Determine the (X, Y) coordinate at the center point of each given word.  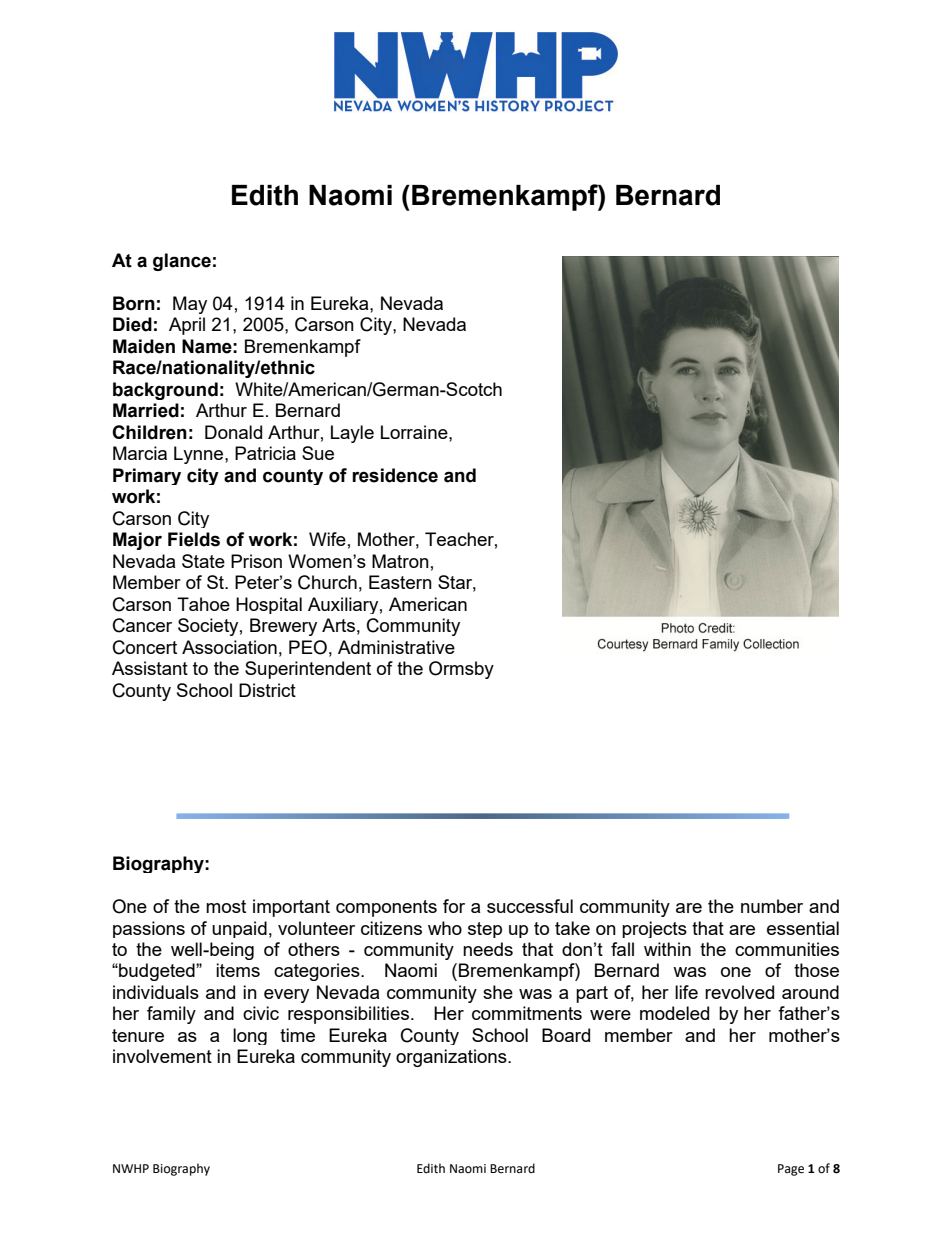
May (190, 305)
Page (791, 1170)
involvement (162, 1056)
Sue (318, 453)
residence (395, 475)
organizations (452, 1058)
